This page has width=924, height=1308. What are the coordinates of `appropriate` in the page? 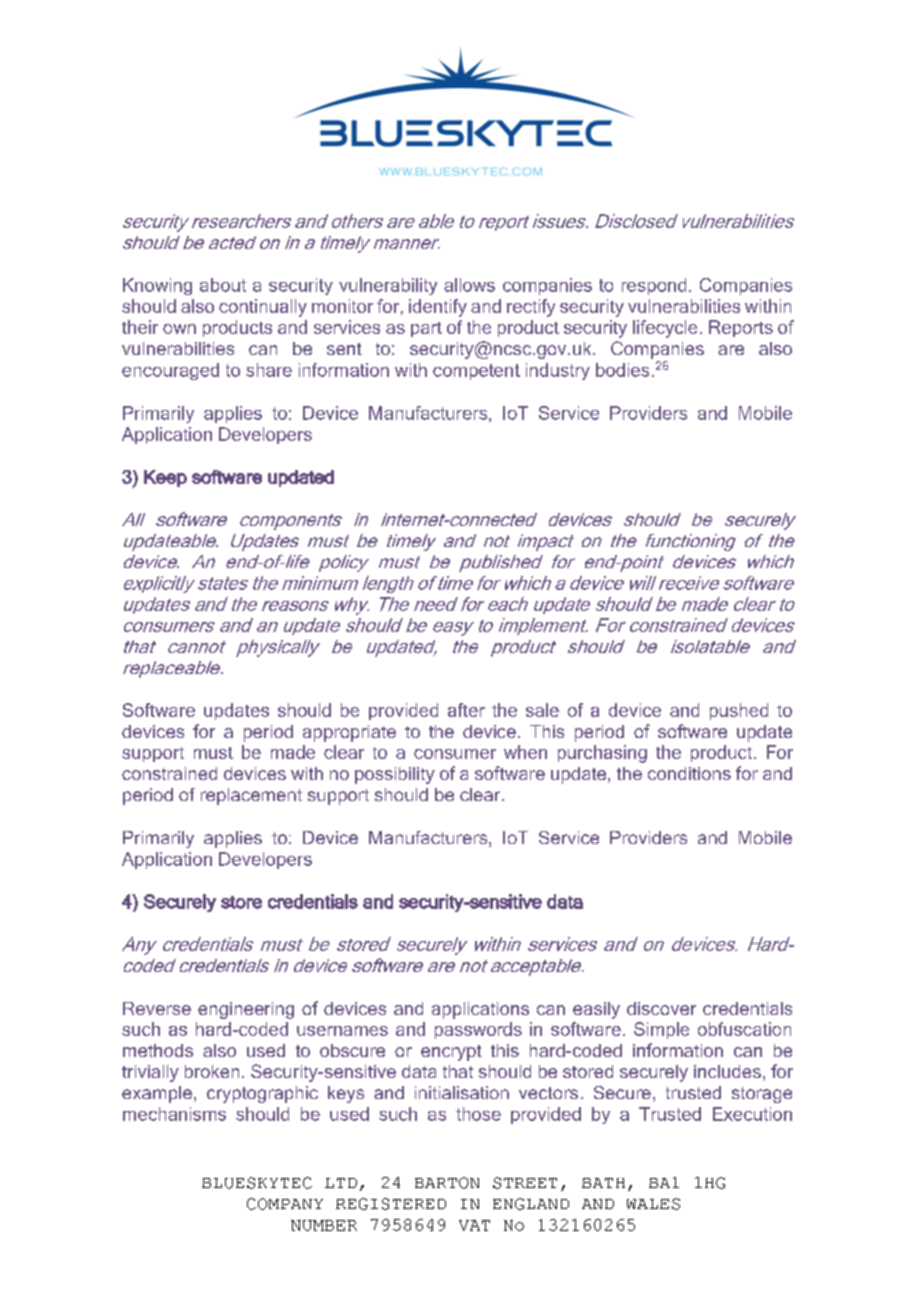 It's located at (349, 733).
